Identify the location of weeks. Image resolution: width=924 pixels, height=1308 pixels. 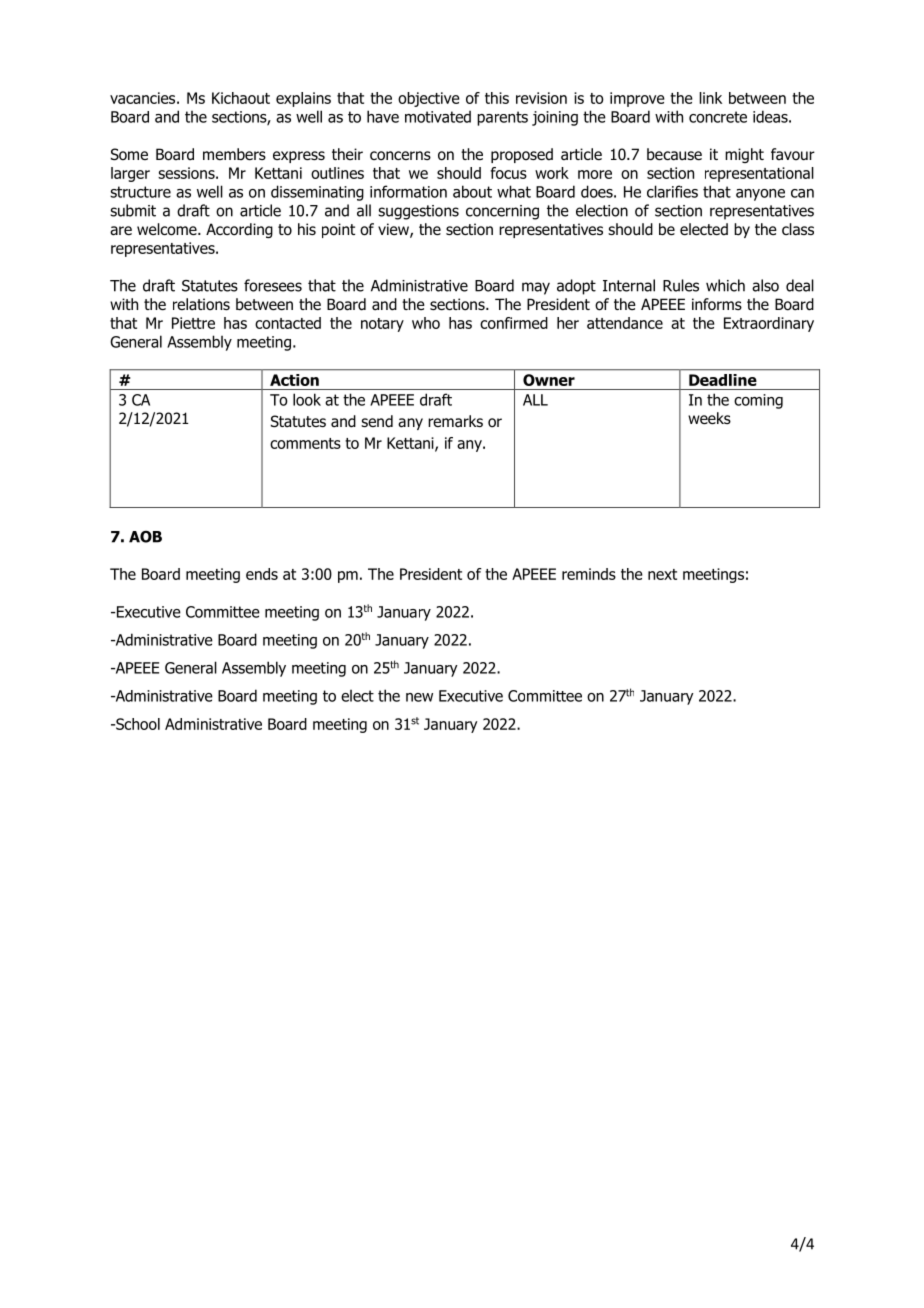
(709, 418).
